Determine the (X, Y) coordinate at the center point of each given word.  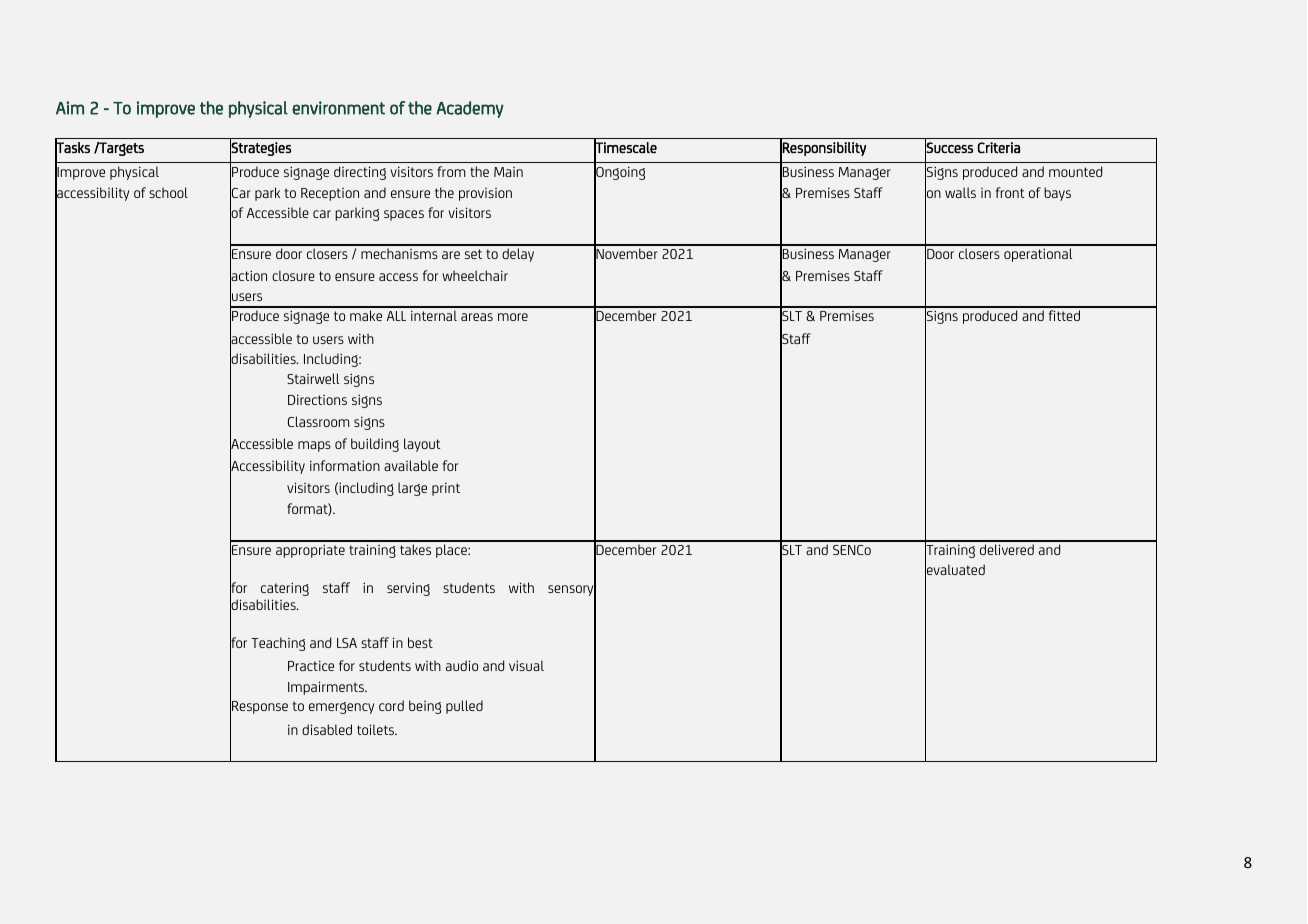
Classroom (318, 421)
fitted (1064, 315)
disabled (327, 729)
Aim (70, 108)
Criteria (999, 147)
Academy (470, 109)
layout (422, 445)
